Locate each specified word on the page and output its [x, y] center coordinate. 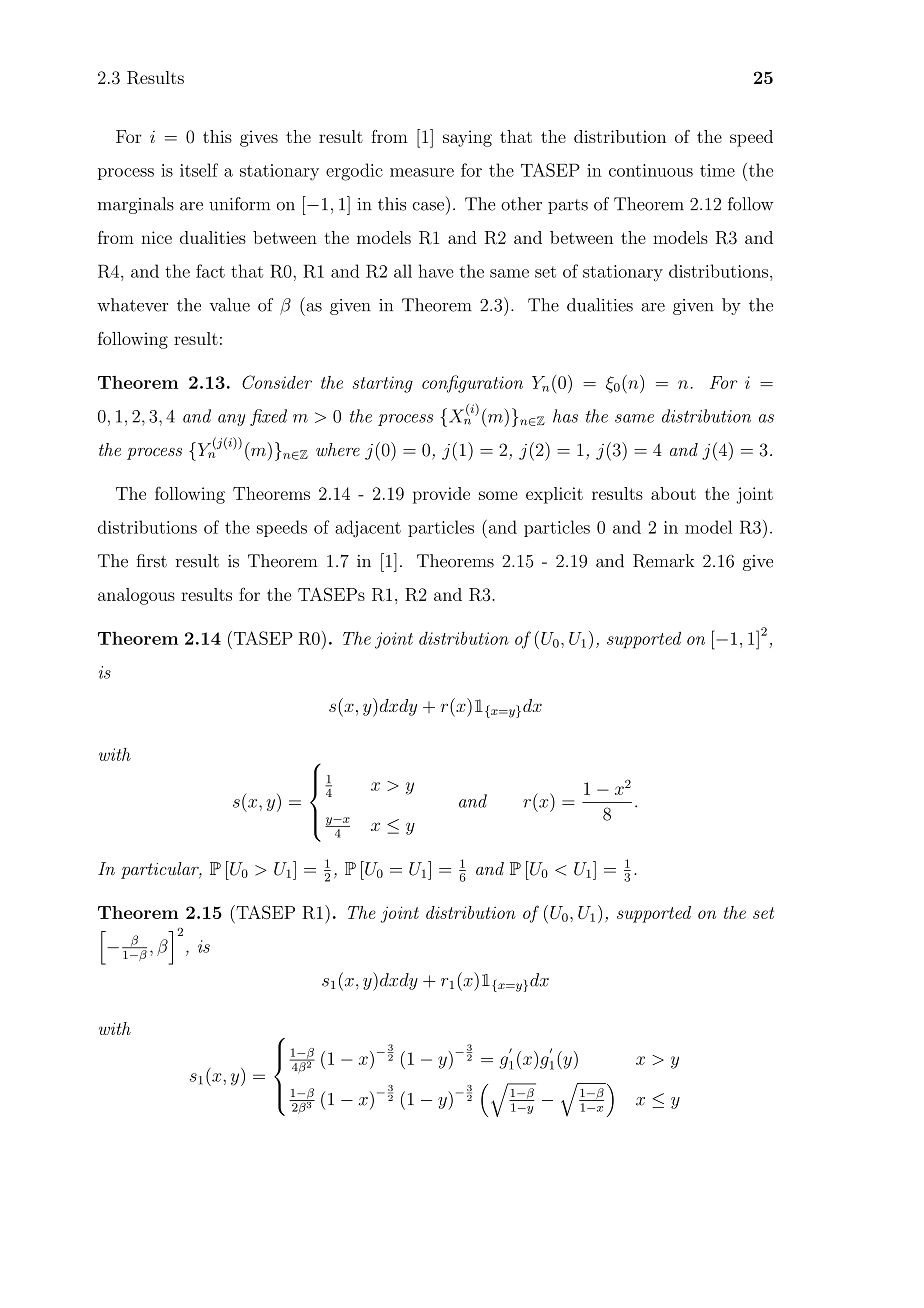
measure [422, 172]
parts [568, 206]
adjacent [368, 529]
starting [383, 384]
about [673, 493]
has [565, 416]
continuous [651, 170]
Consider [277, 382]
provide [441, 495]
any [231, 420]
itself [199, 170]
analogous [136, 596]
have [436, 271]
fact [210, 271]
